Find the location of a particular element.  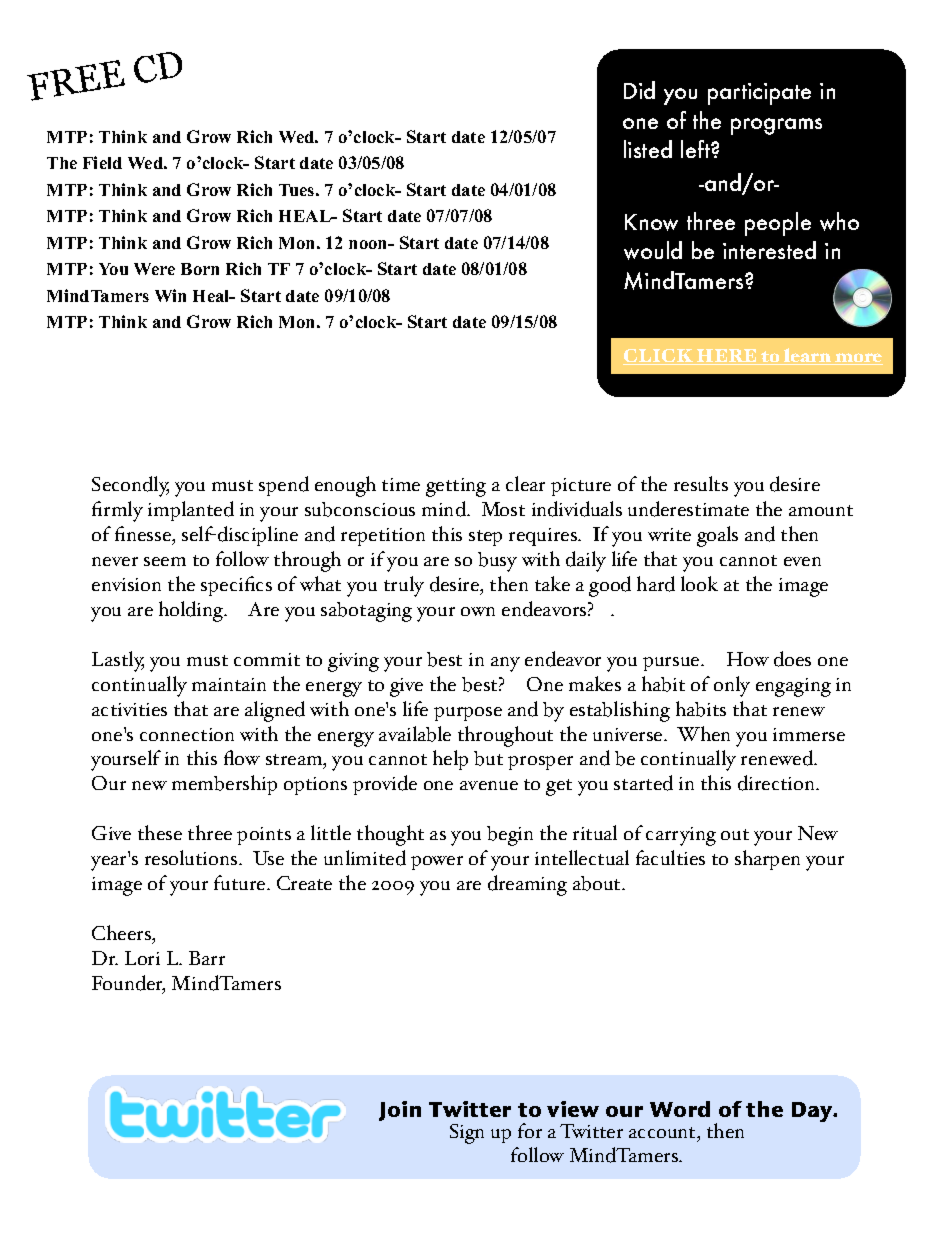

Founder is located at coordinates (128, 984).
